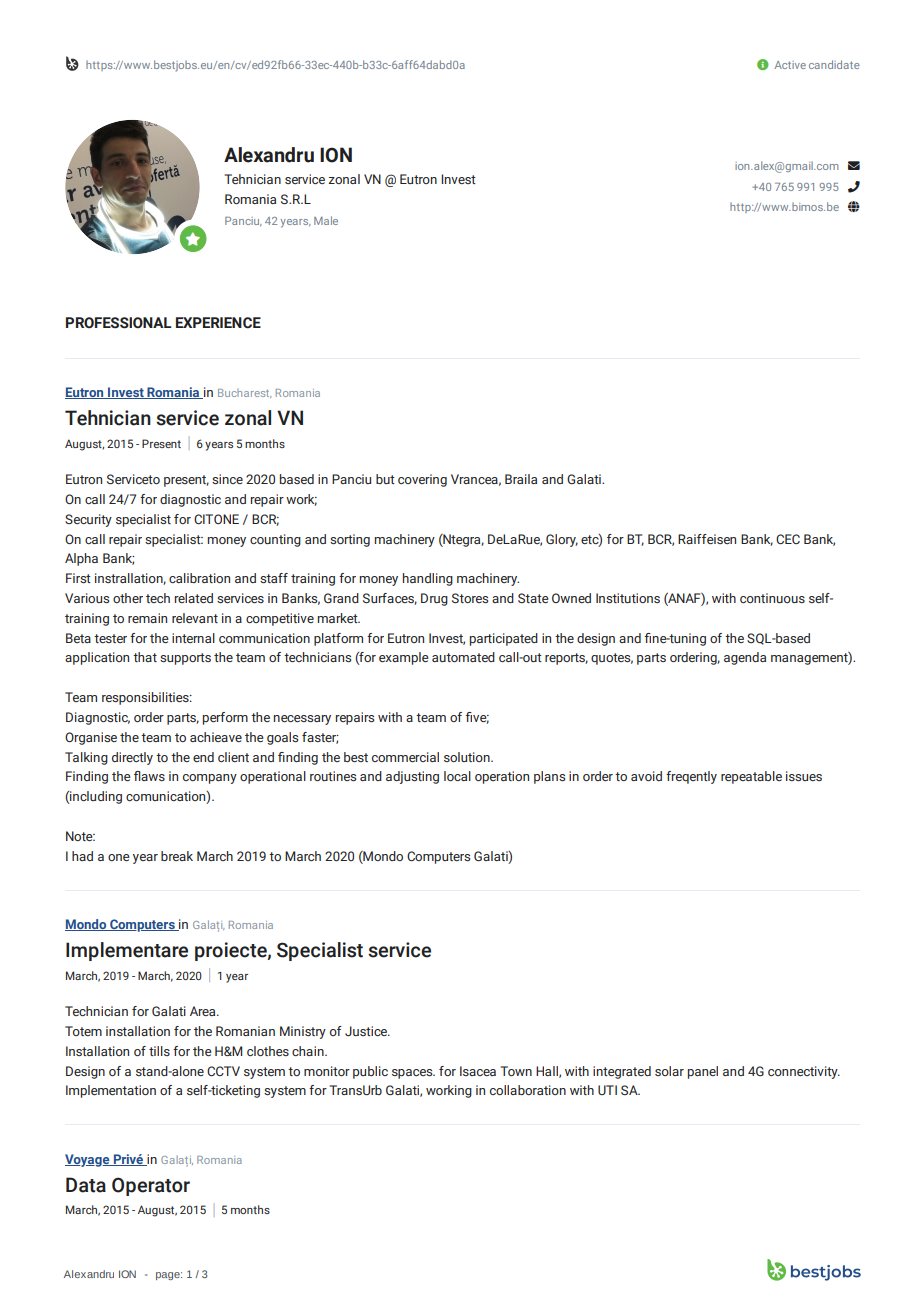  What do you see at coordinates (457, 776) in the screenshot?
I see `local` at bounding box center [457, 776].
